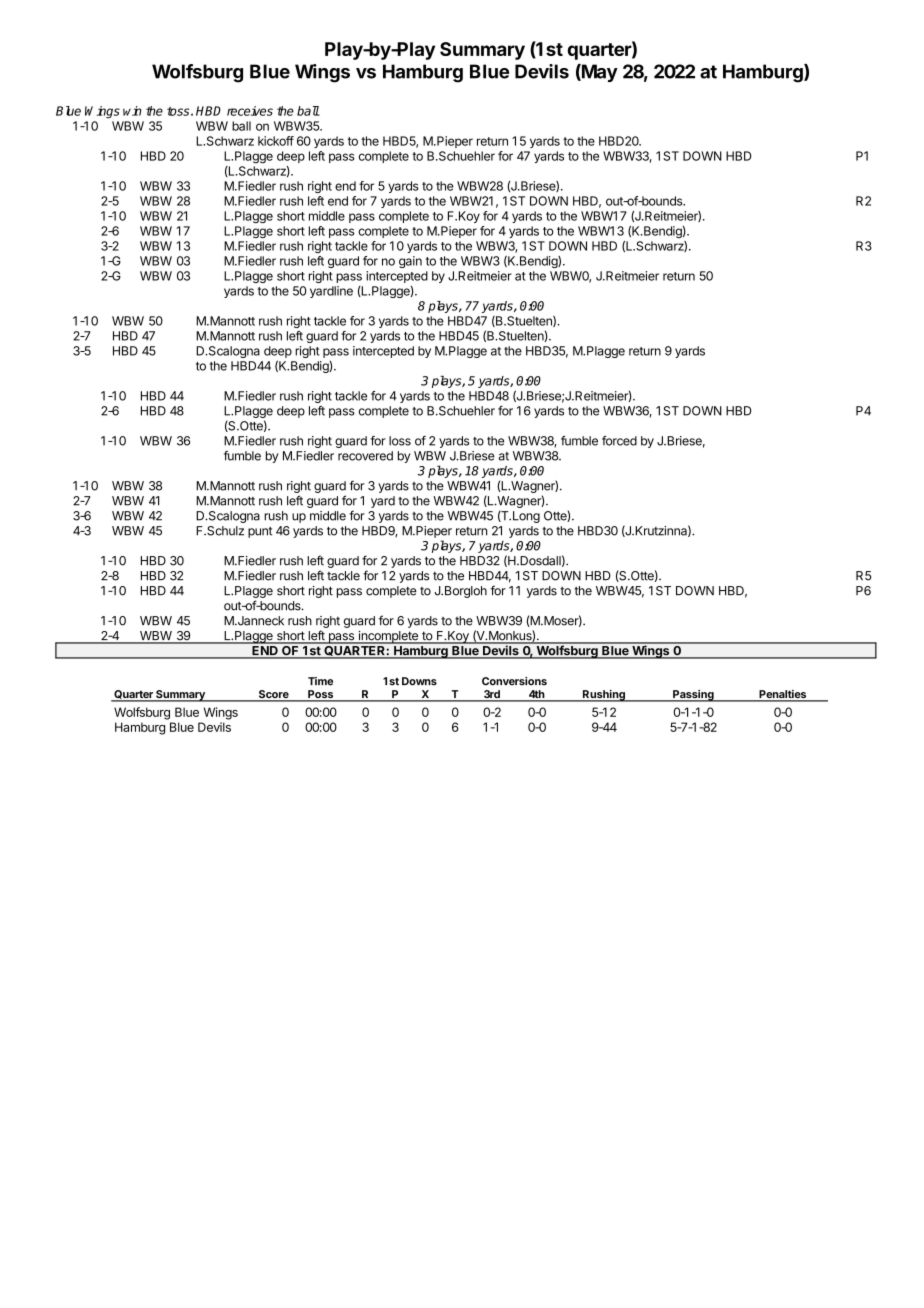  I want to click on punt, so click(260, 532).
